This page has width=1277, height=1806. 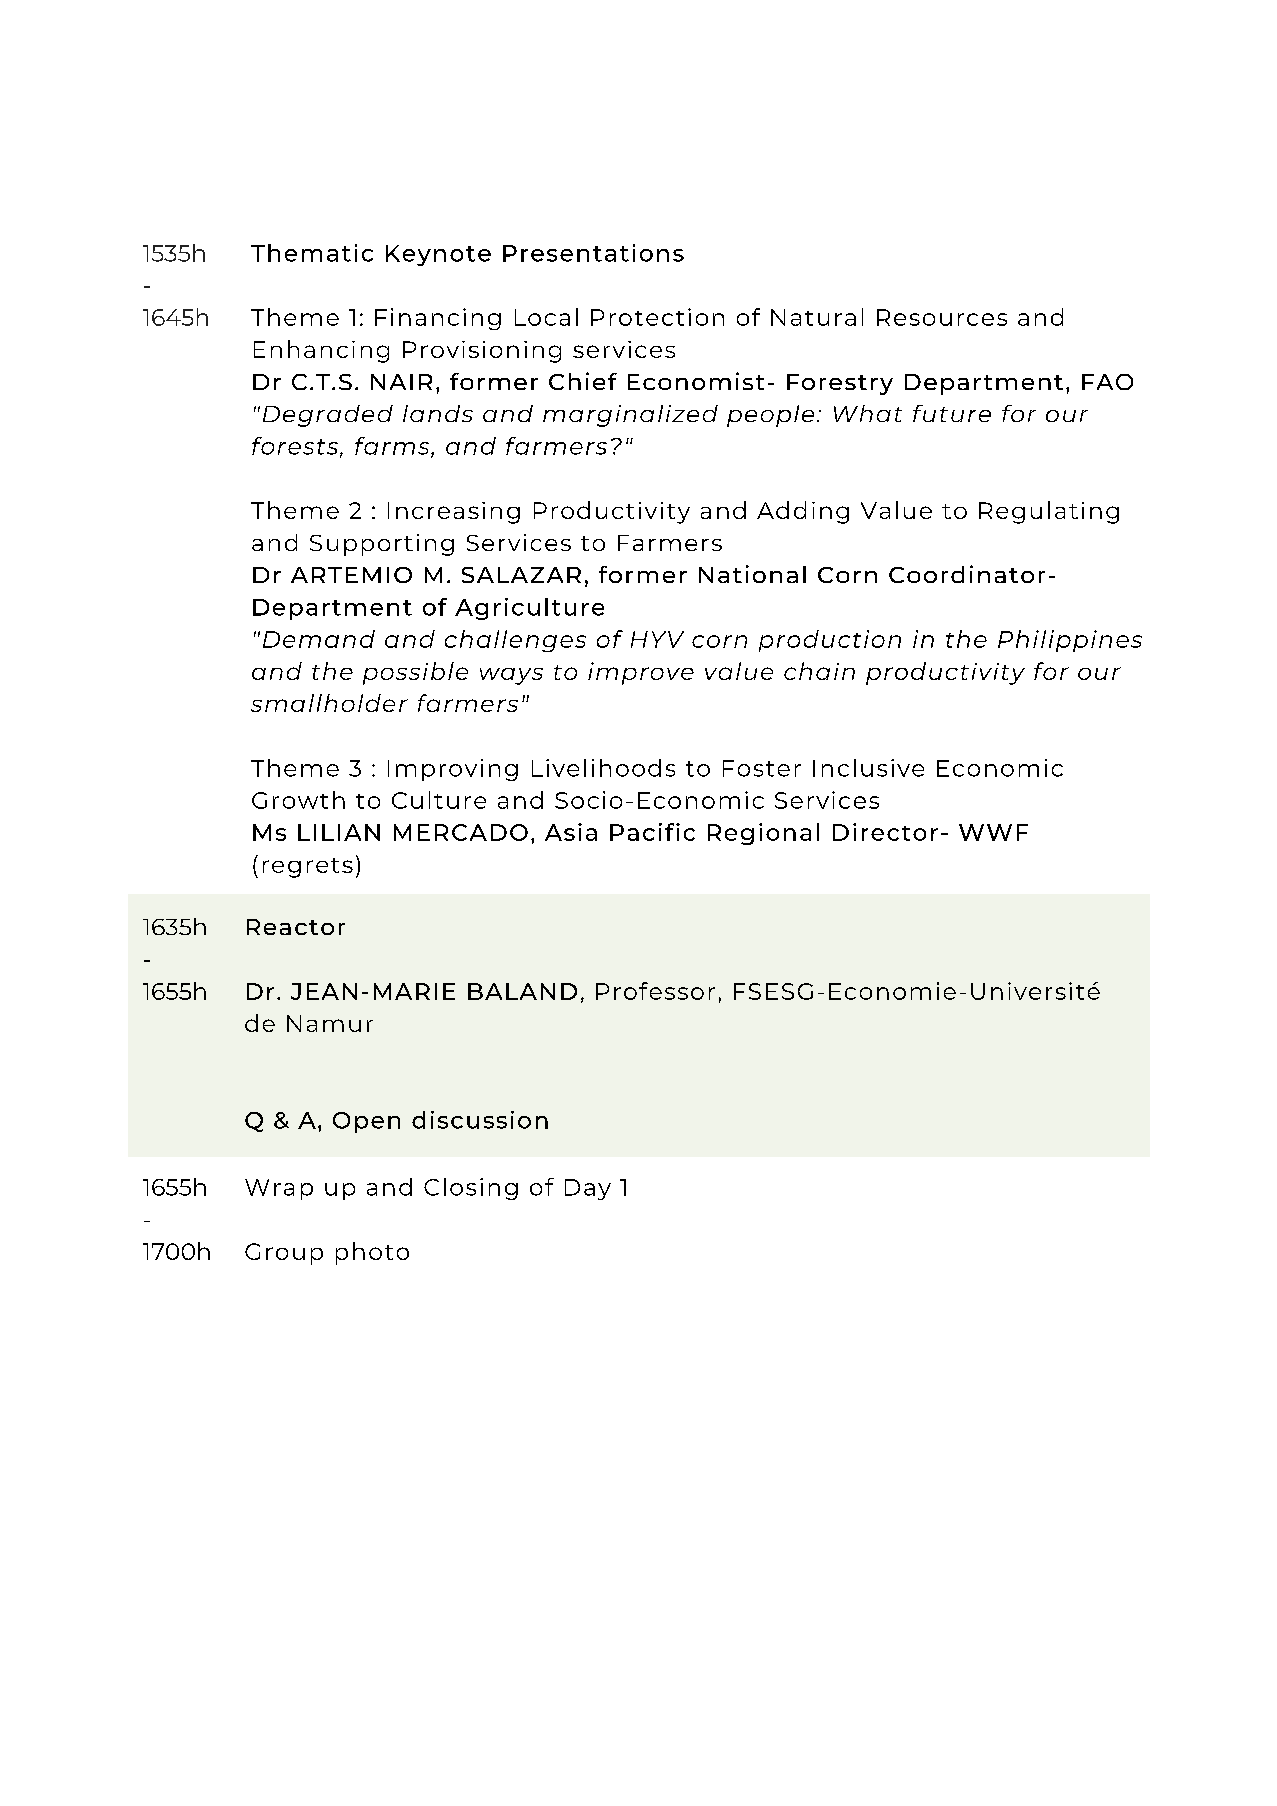 What do you see at coordinates (657, 317) in the page?
I see `Protection` at bounding box center [657, 317].
